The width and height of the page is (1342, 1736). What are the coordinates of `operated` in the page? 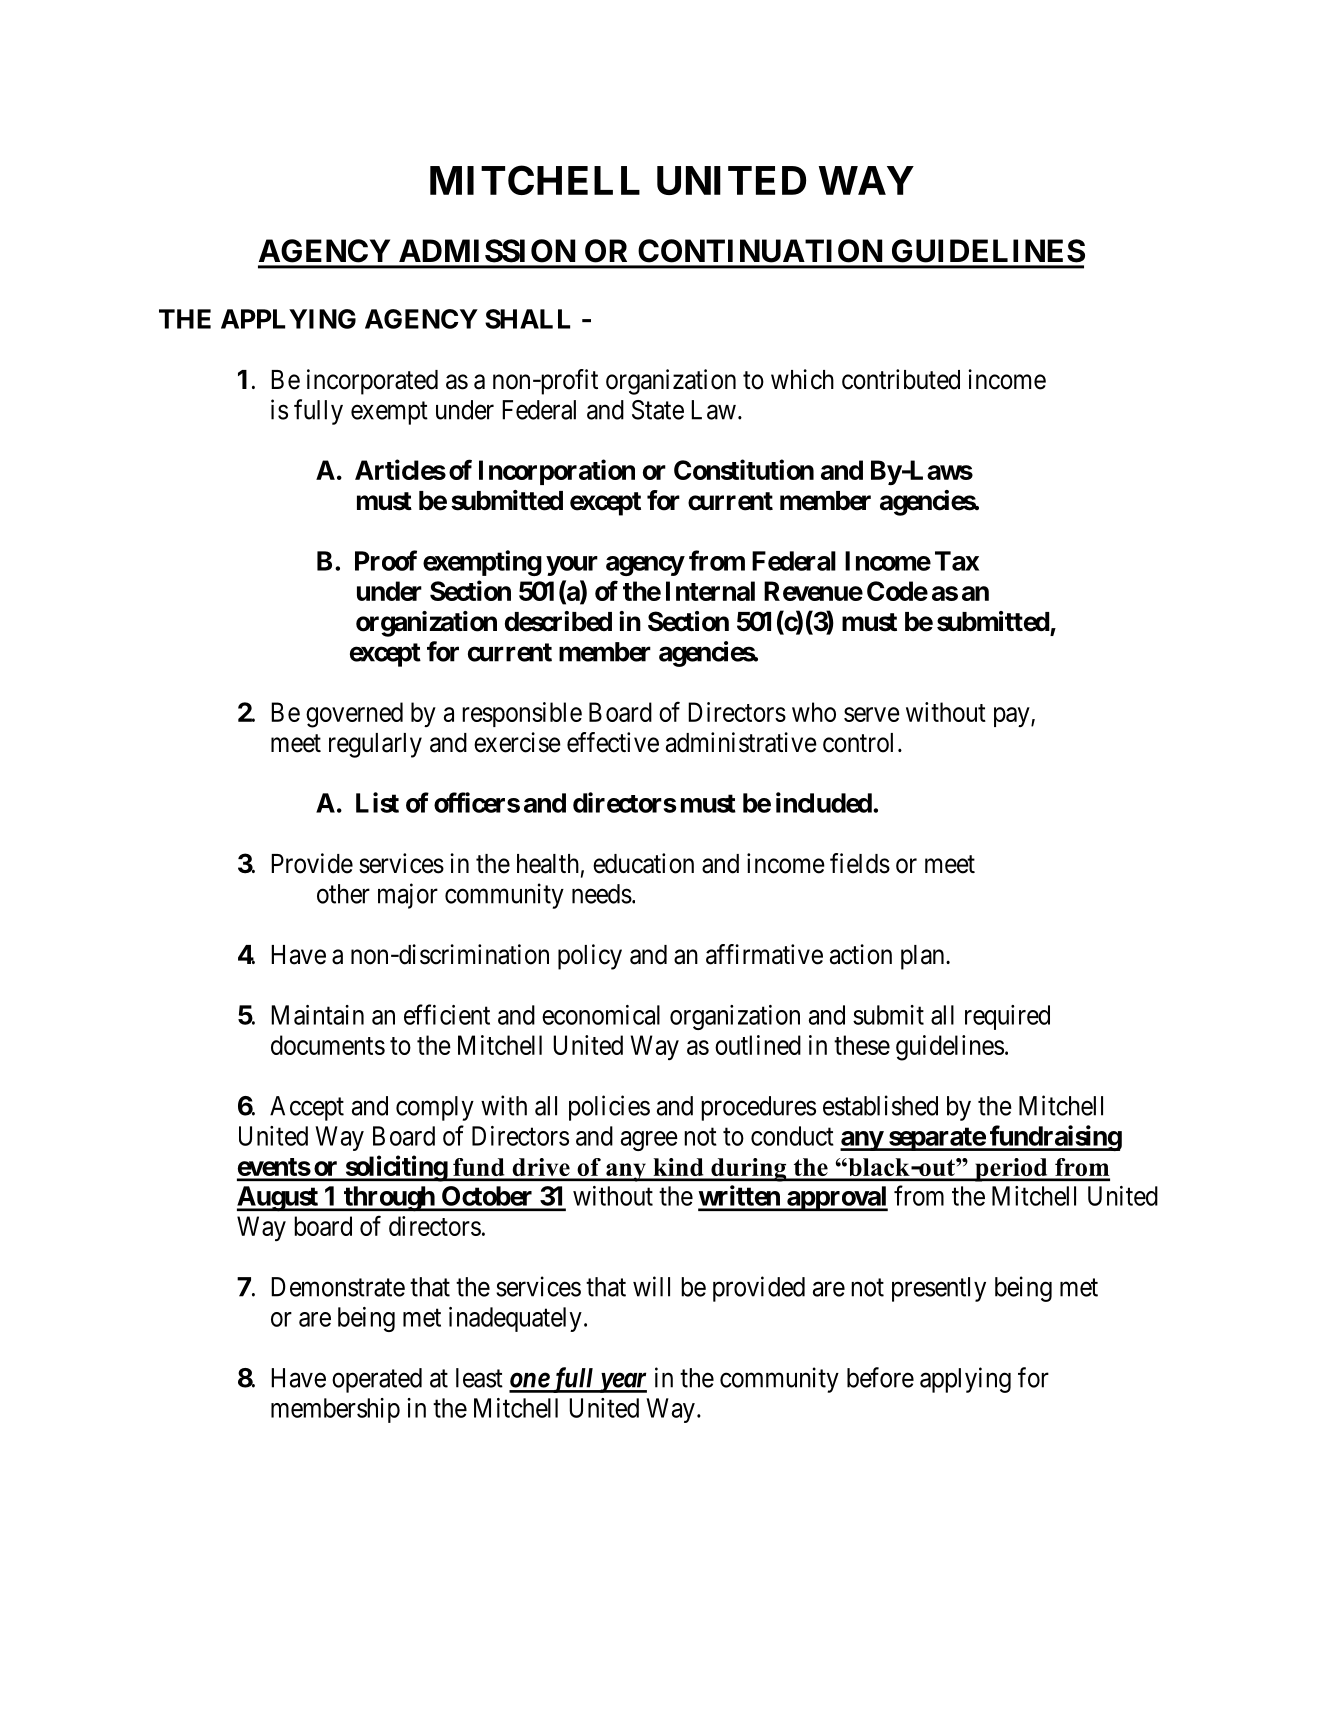 It's located at (377, 1380).
